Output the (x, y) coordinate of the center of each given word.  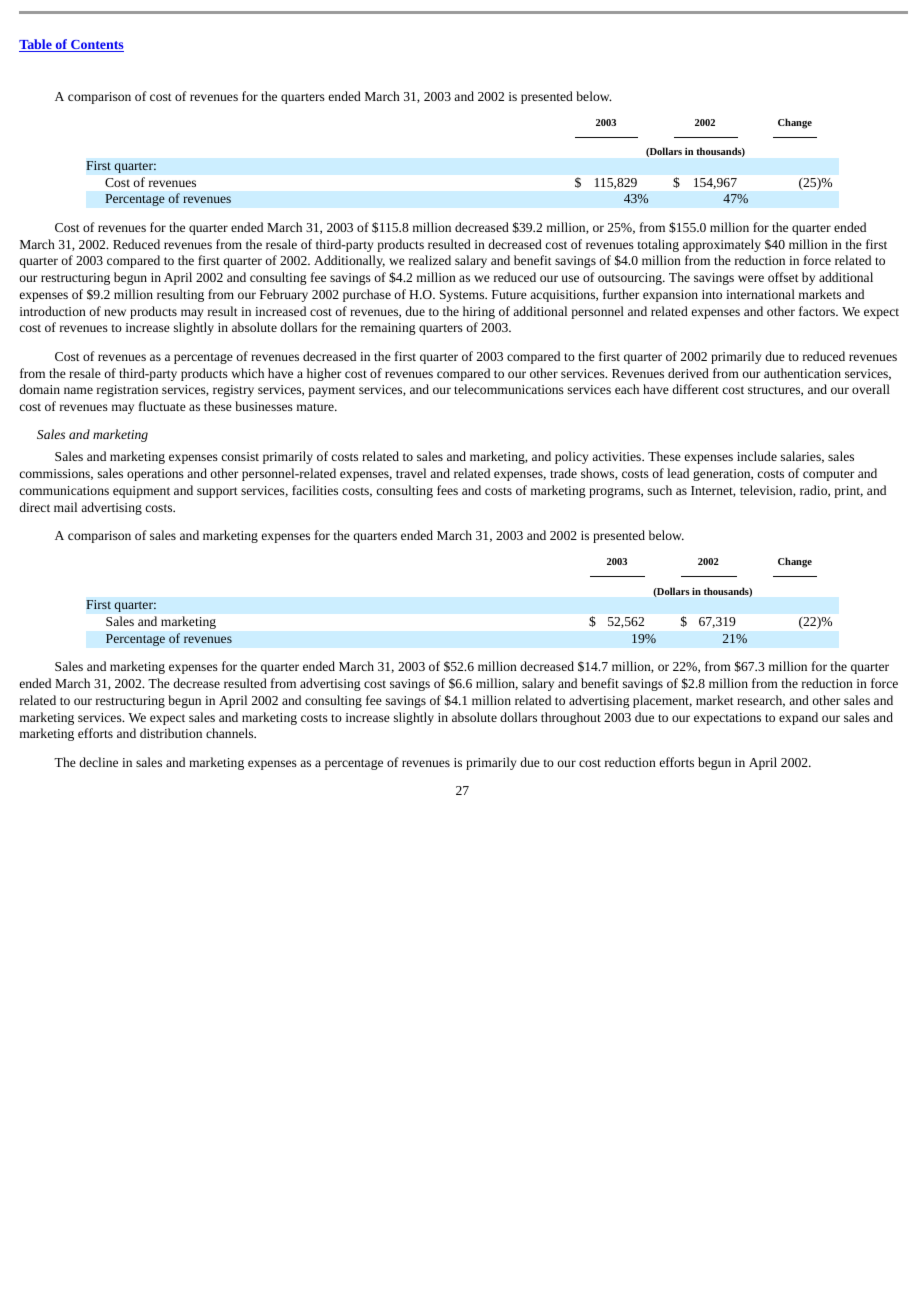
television (767, 491)
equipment (141, 492)
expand (798, 718)
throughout (571, 718)
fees (447, 490)
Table (36, 45)
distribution (171, 733)
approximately (722, 245)
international (760, 294)
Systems (463, 296)
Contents (96, 46)
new (115, 312)
